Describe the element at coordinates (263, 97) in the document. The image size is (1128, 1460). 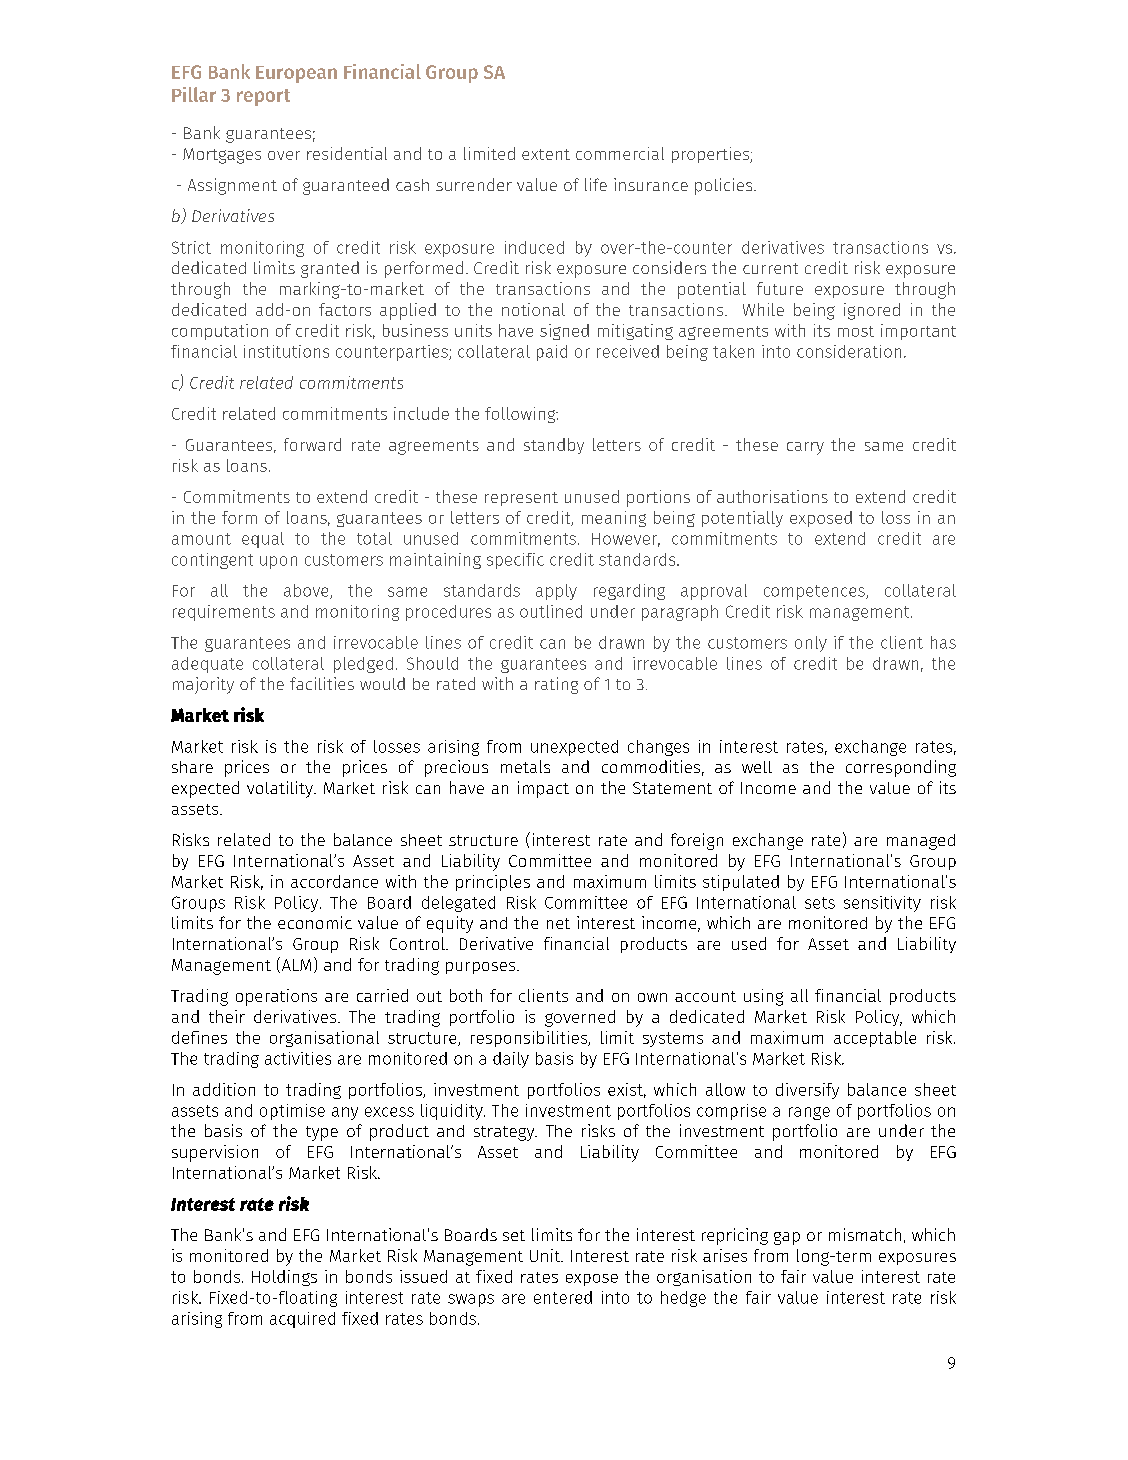
I see `report` at that location.
